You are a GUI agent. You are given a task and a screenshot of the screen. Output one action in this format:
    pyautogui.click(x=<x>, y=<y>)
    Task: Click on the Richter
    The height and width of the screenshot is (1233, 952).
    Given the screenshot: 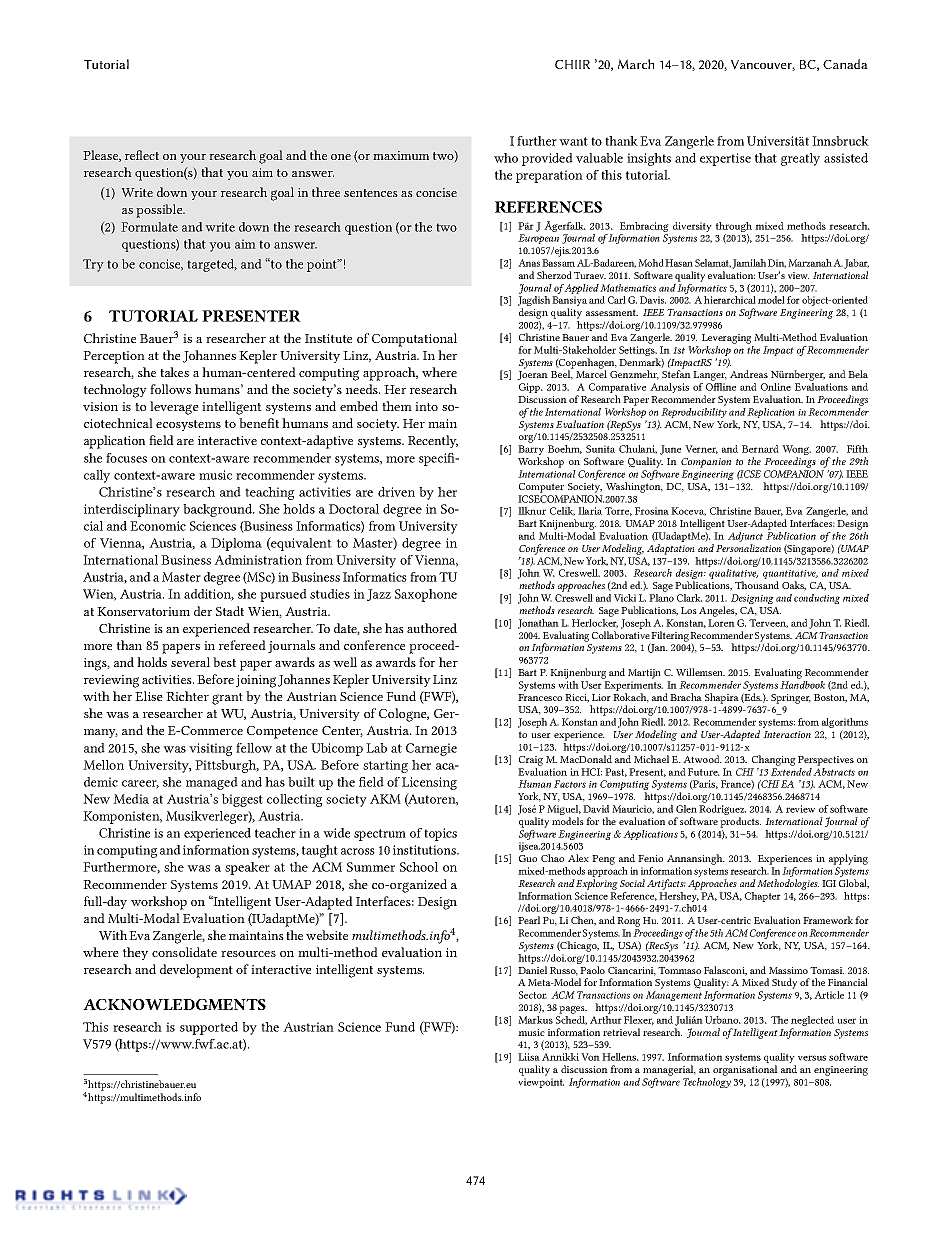 What is the action you would take?
    pyautogui.click(x=187, y=696)
